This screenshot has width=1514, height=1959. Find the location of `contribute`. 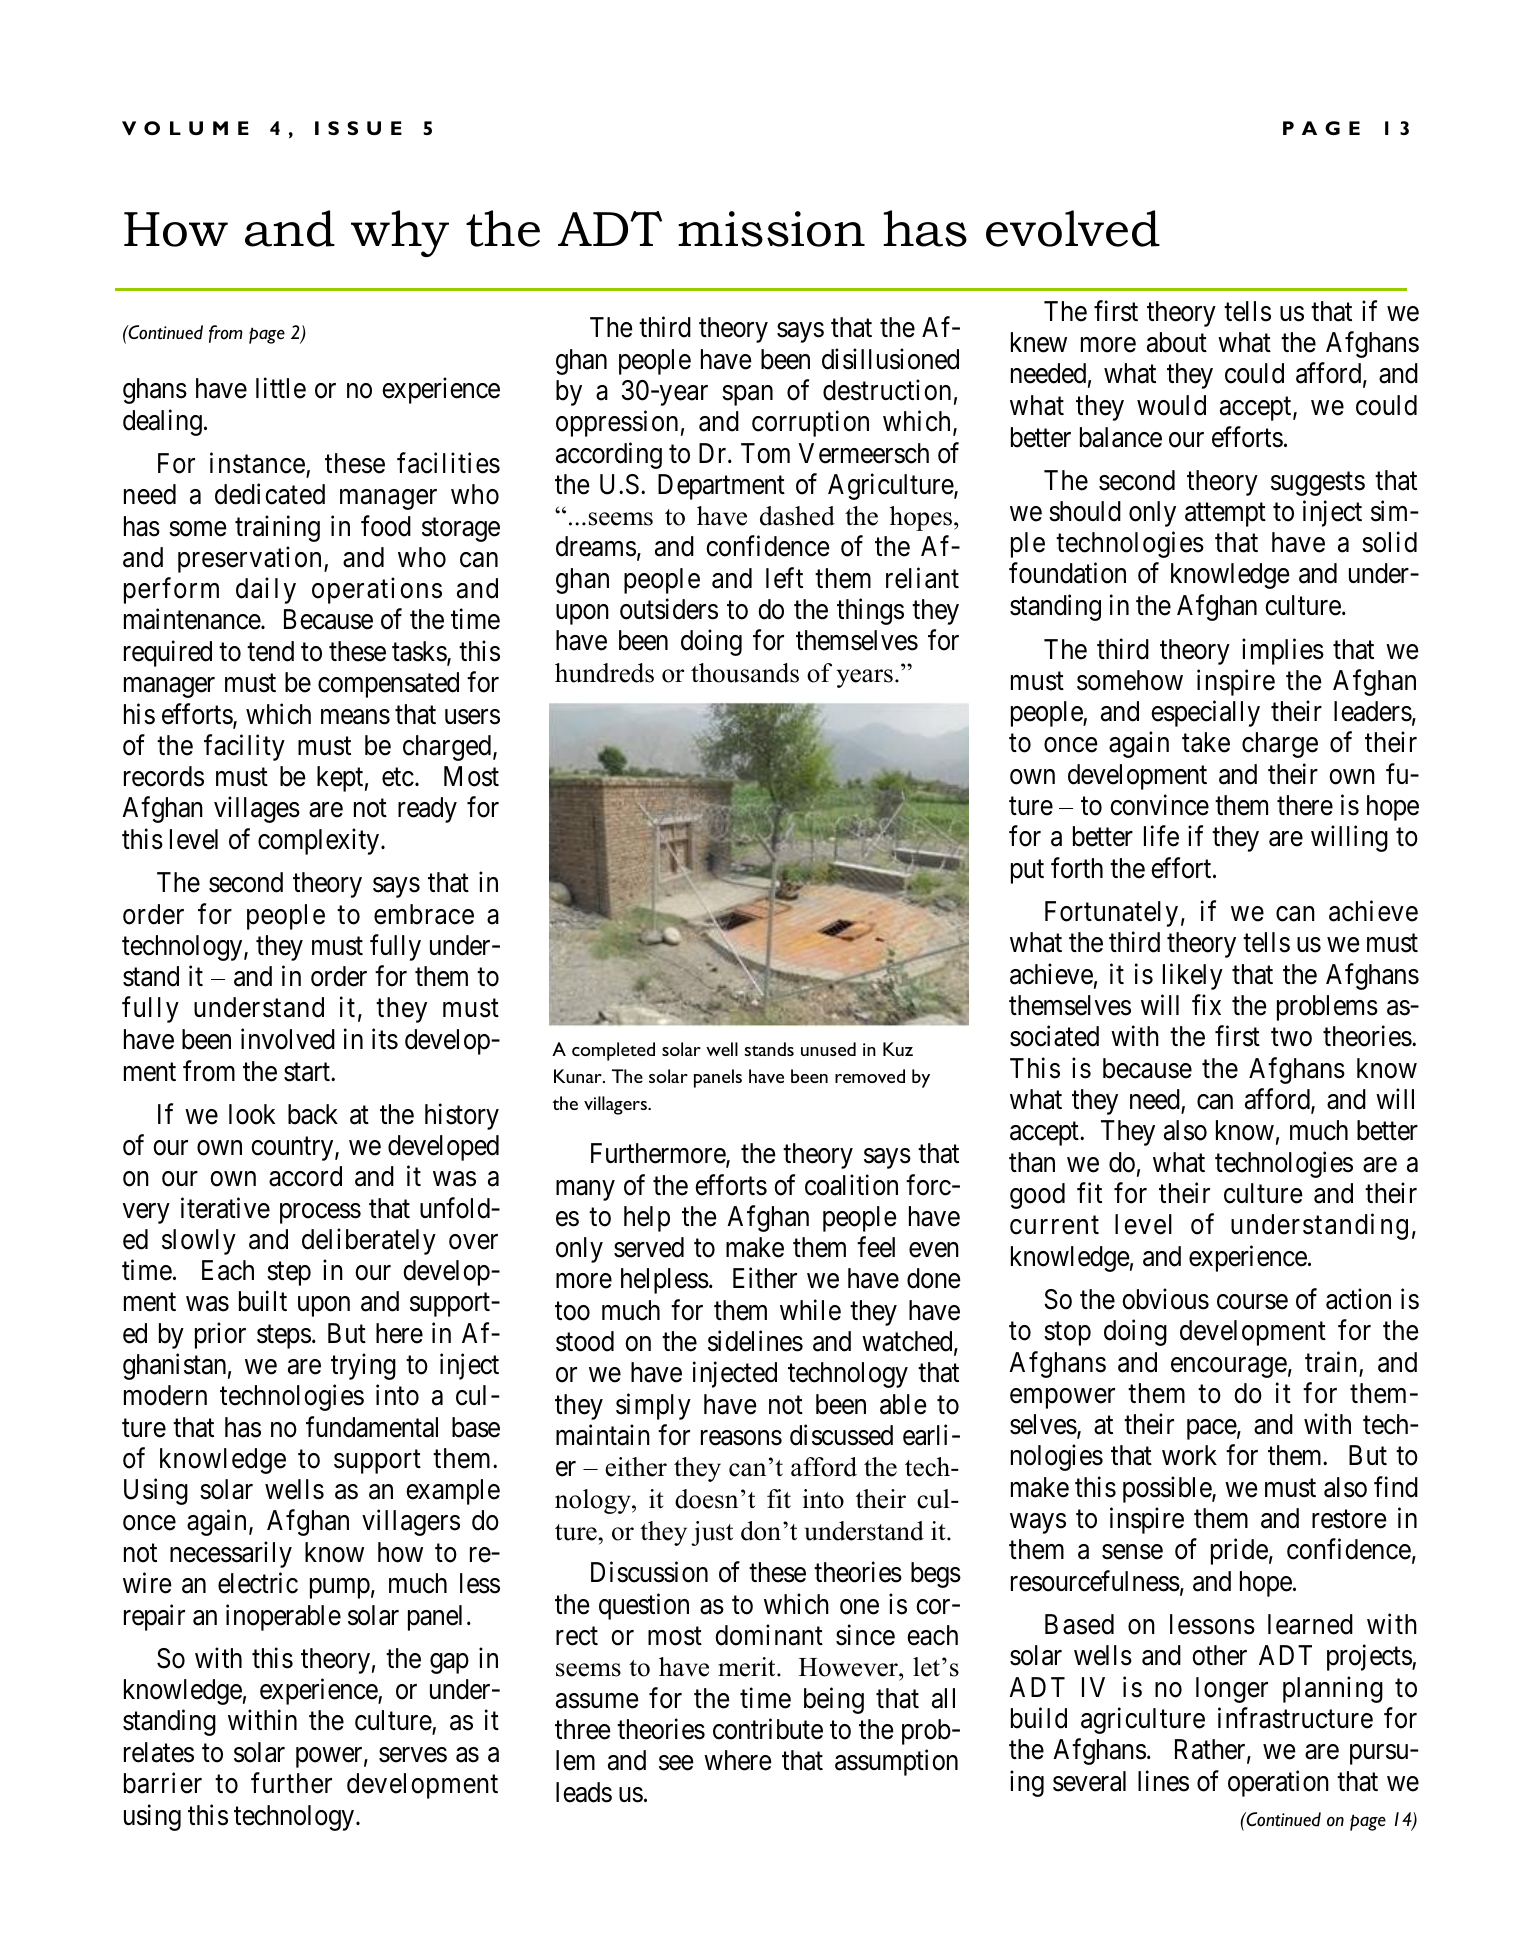

contribute is located at coordinates (768, 1729).
